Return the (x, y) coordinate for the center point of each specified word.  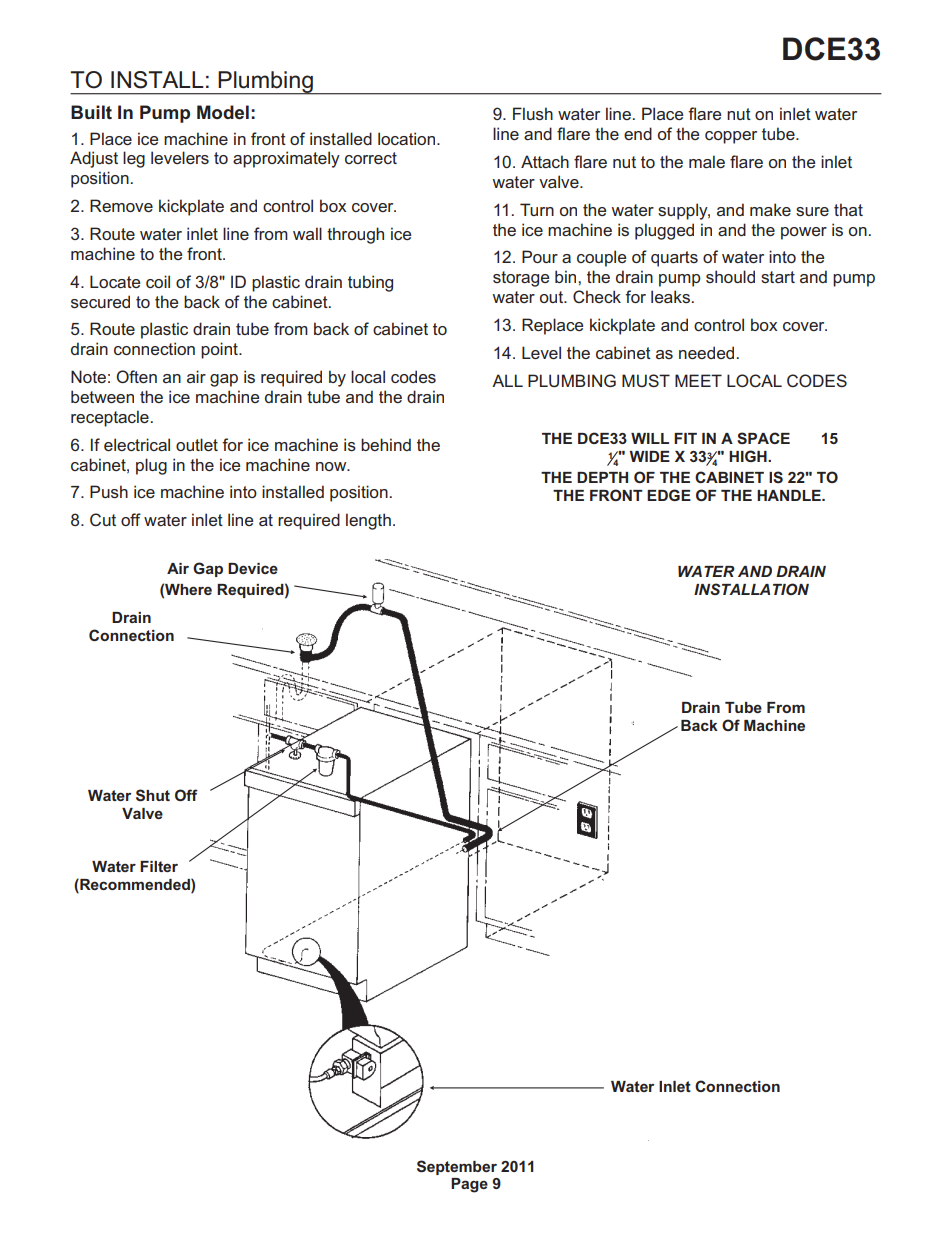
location (408, 138)
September (457, 1167)
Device (253, 568)
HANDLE (790, 495)
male (707, 161)
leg (134, 159)
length (368, 521)
